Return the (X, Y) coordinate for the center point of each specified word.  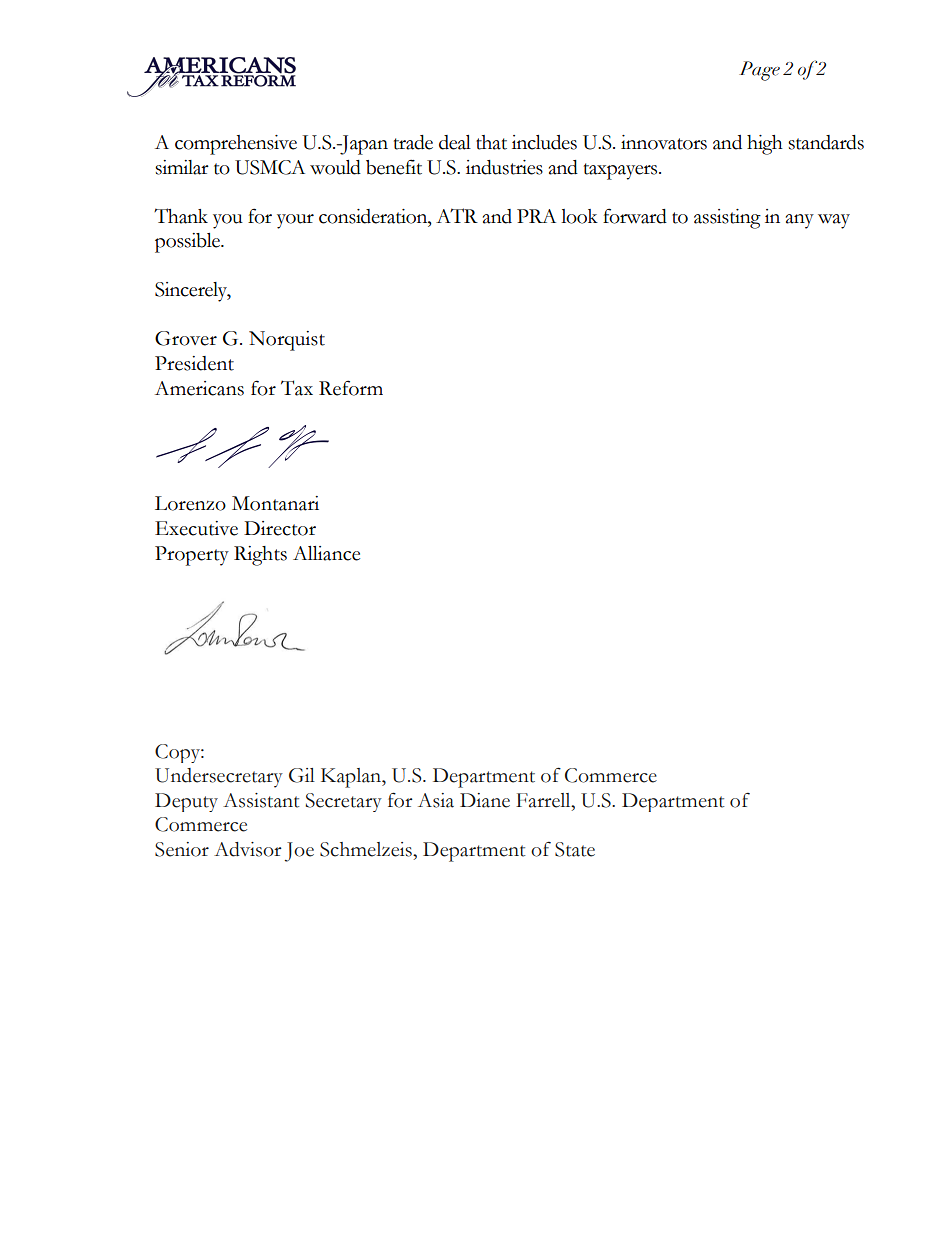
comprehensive (236, 145)
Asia (436, 800)
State (575, 849)
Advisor (248, 849)
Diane (485, 800)
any (800, 221)
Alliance (326, 553)
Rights (260, 556)
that (491, 142)
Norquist (287, 341)
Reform (351, 388)
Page (759, 71)
